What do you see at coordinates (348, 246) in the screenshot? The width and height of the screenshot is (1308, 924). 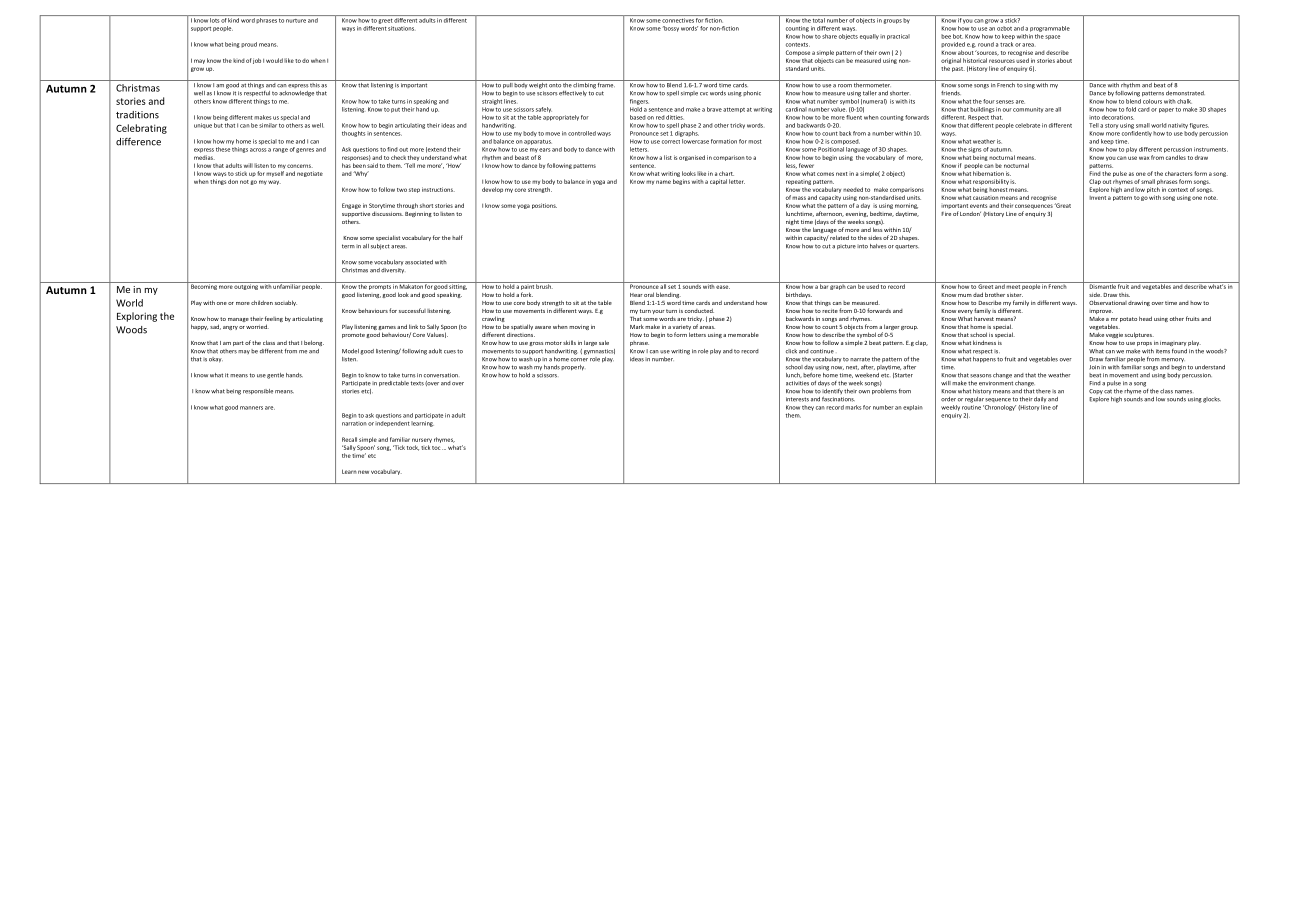 I see `term` at bounding box center [348, 246].
